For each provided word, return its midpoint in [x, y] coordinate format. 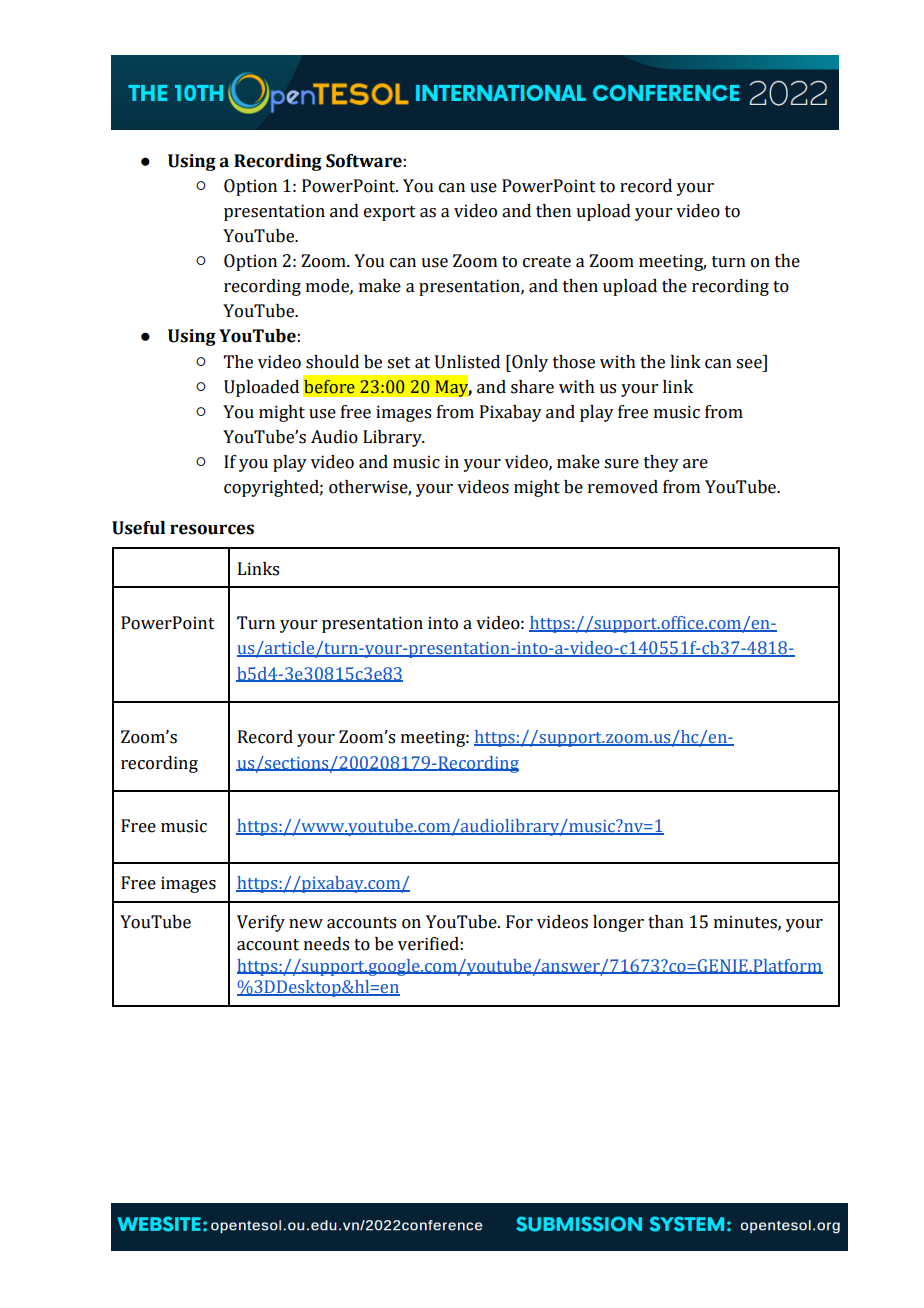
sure [621, 464]
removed [623, 487]
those [574, 362]
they [661, 463]
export [390, 213]
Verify [261, 923]
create [547, 262]
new [306, 924]
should [332, 362]
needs [326, 944]
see [749, 364]
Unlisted [467, 362]
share [532, 387]
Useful [138, 528]
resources [212, 529]
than [666, 922]
